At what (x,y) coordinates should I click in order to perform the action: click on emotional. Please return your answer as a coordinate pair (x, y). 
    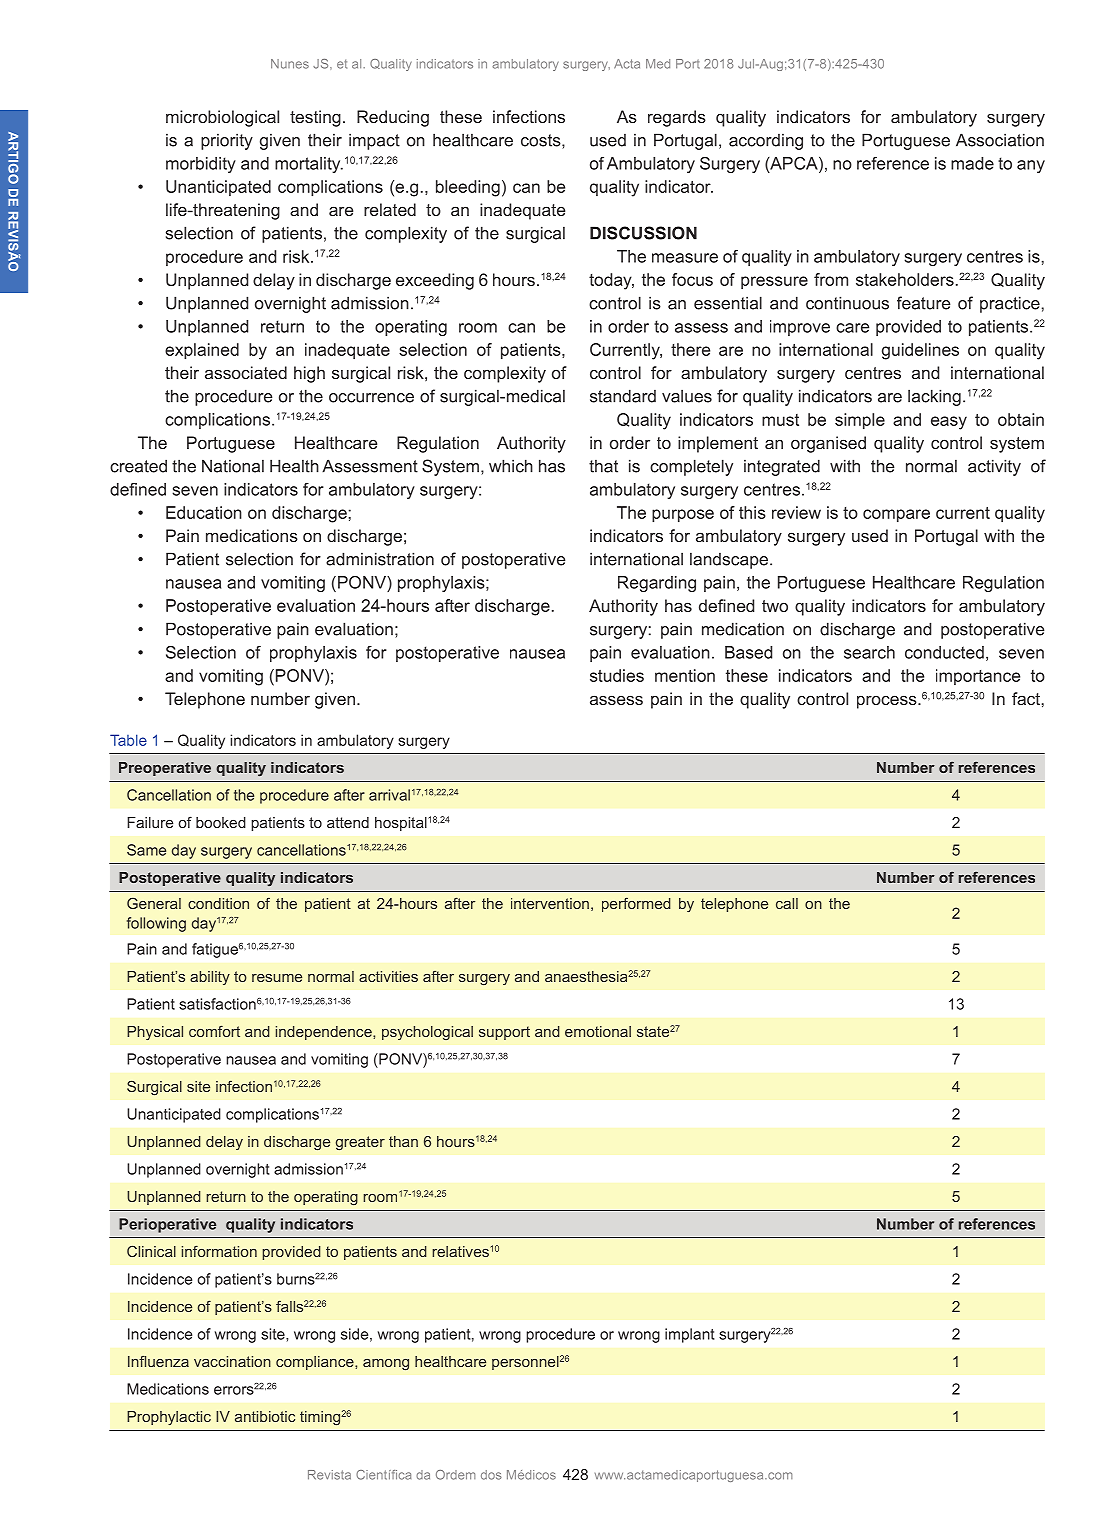
    Looking at the image, I should click on (598, 1031).
